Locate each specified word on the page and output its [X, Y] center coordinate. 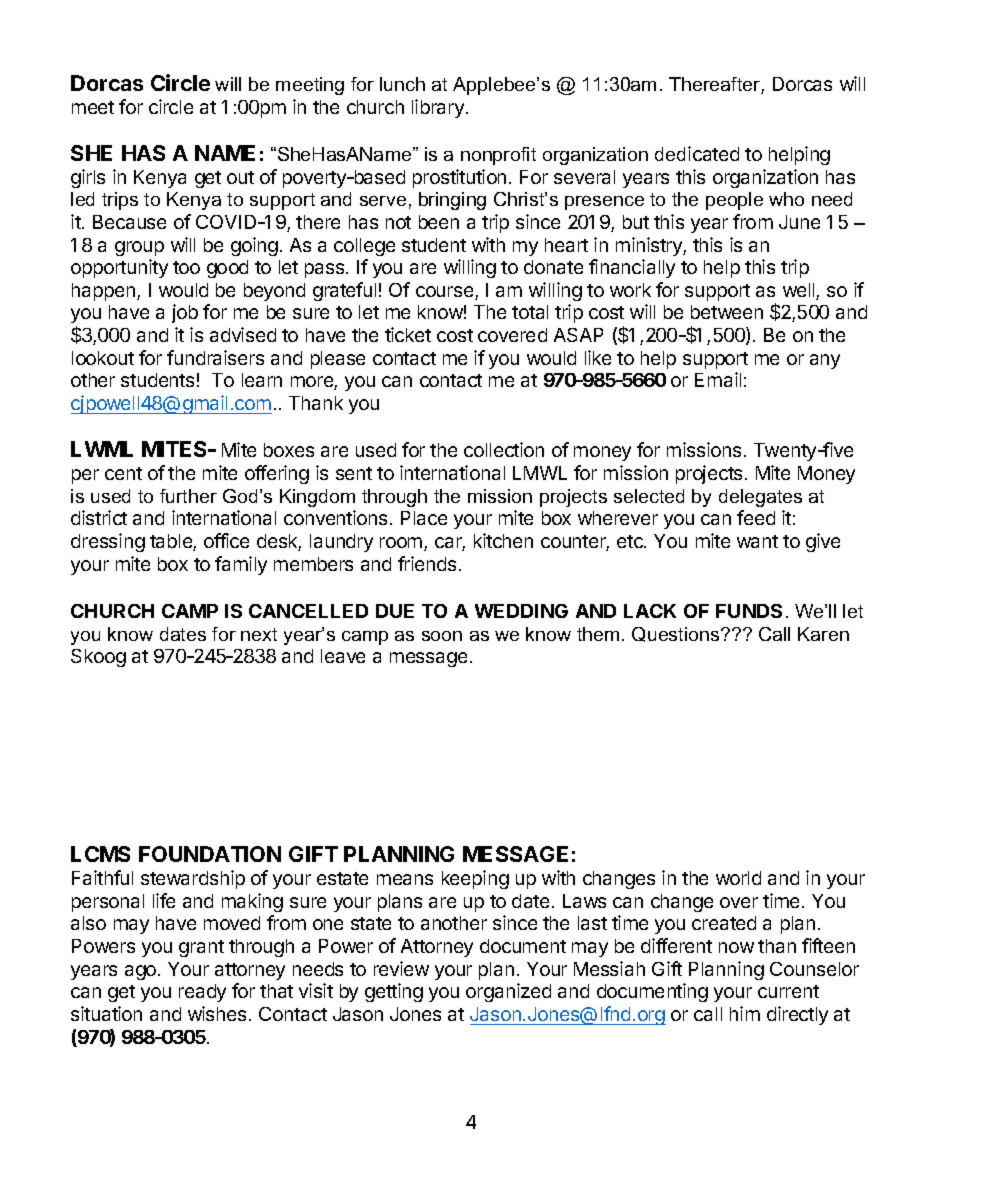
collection [504, 449]
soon [442, 636]
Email [718, 379]
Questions [677, 634]
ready [202, 993]
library [438, 108]
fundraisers [215, 357]
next [259, 634]
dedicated [697, 153]
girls [88, 178]
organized [508, 992]
